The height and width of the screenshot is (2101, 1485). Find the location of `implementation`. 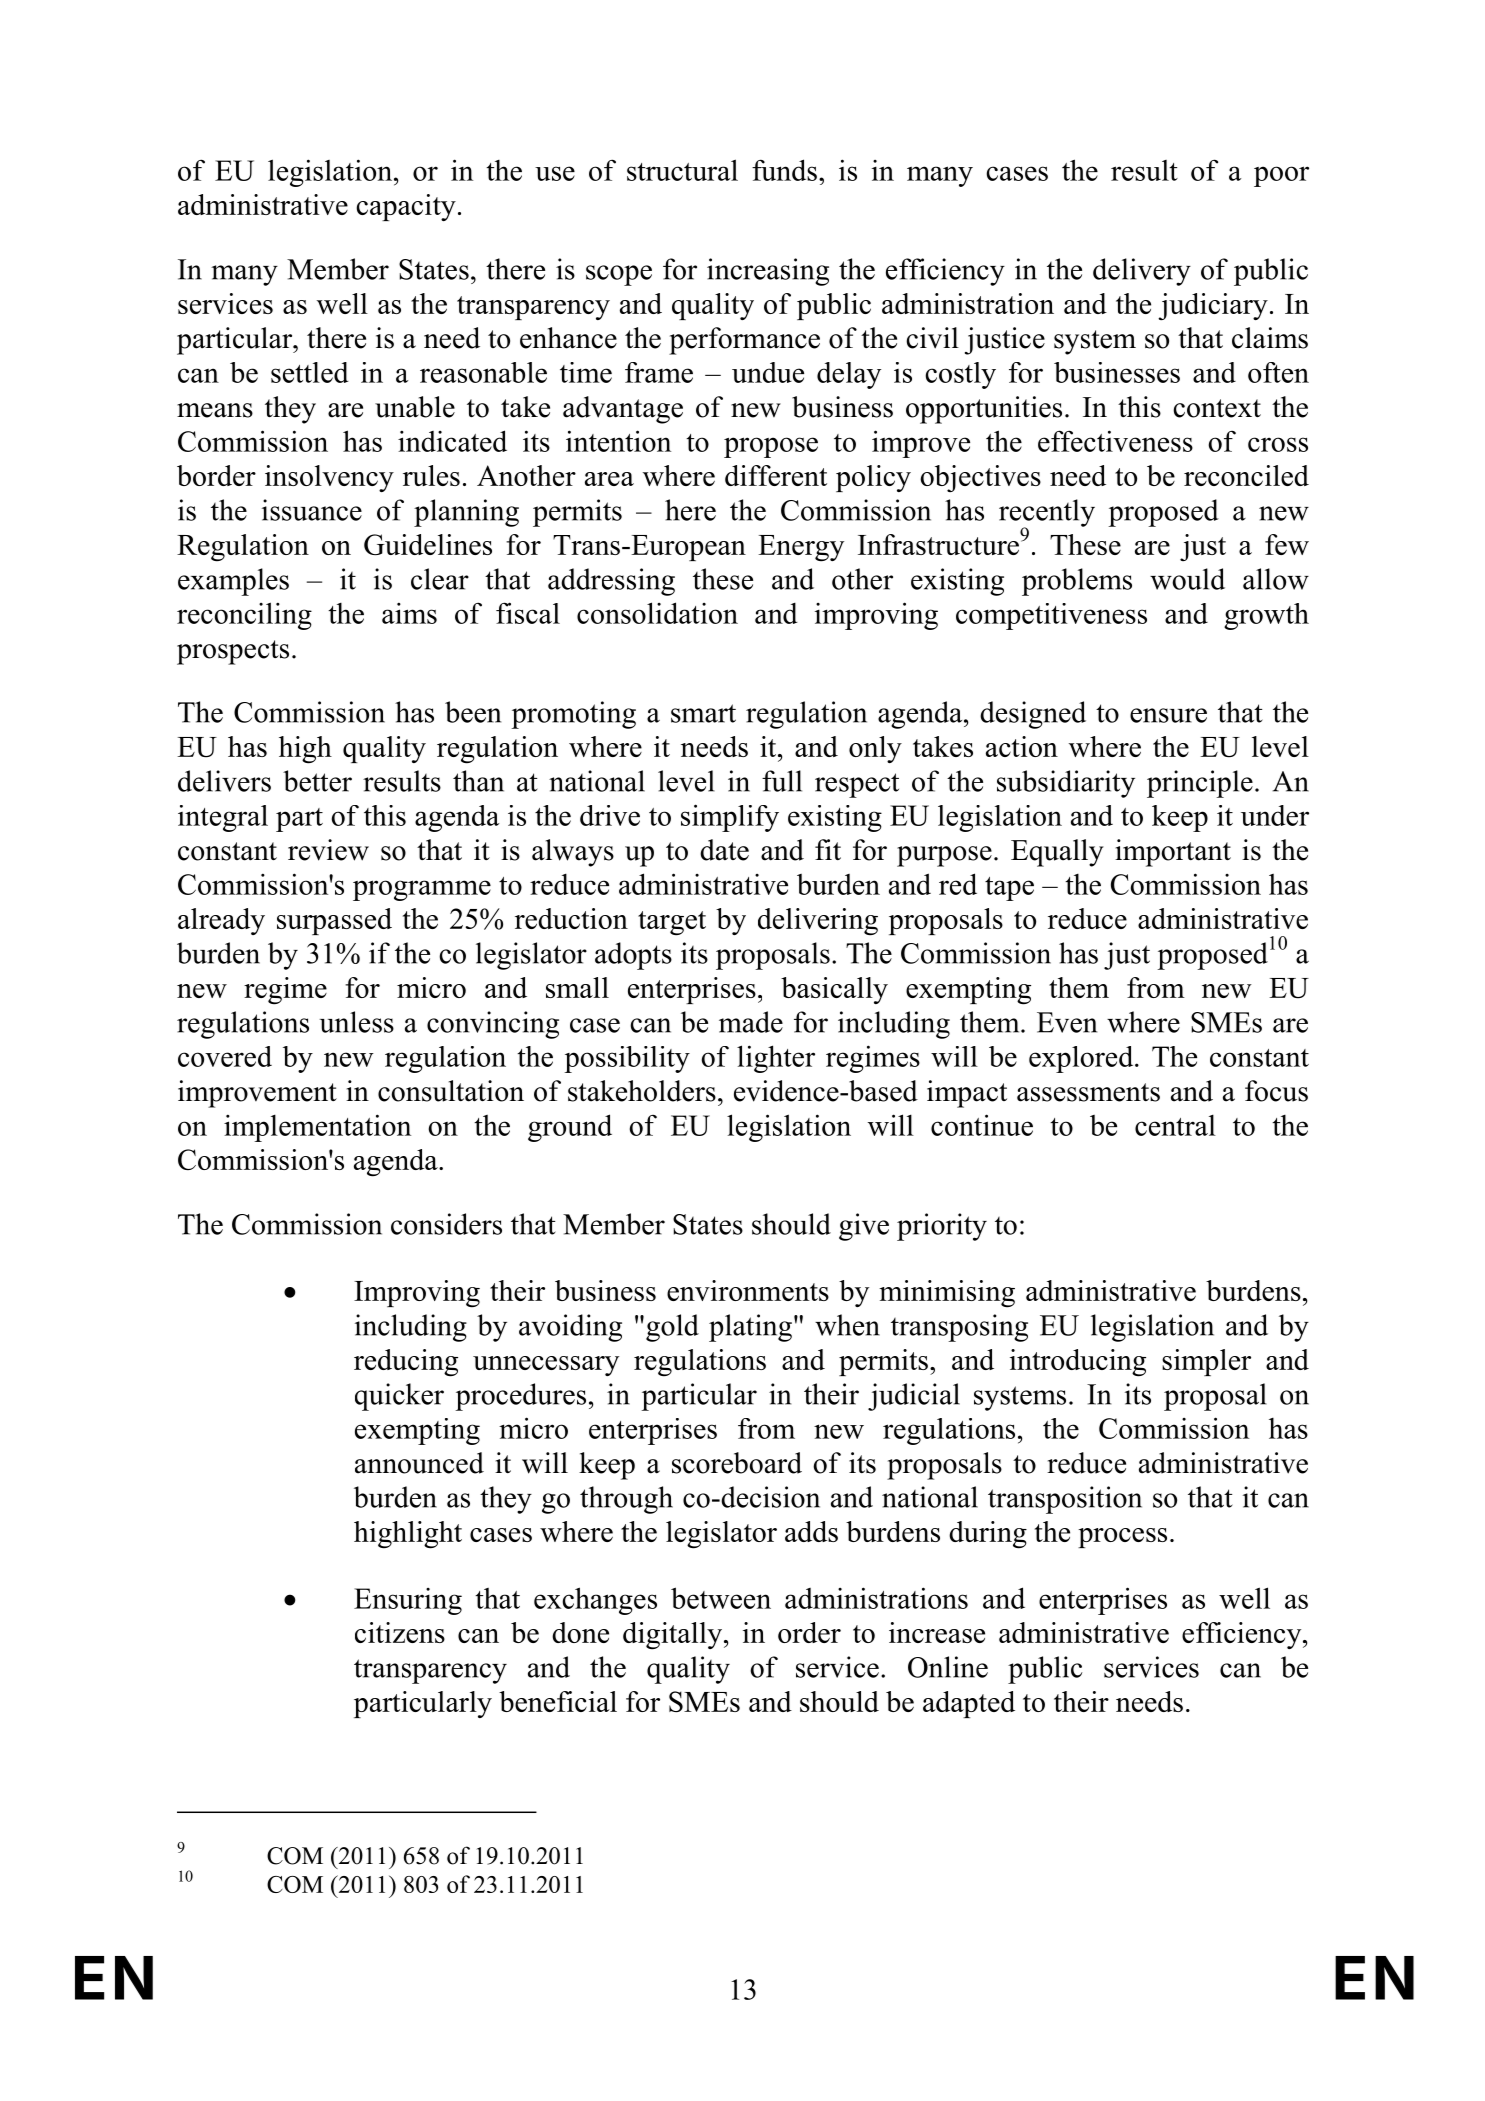

implementation is located at coordinates (317, 1128).
